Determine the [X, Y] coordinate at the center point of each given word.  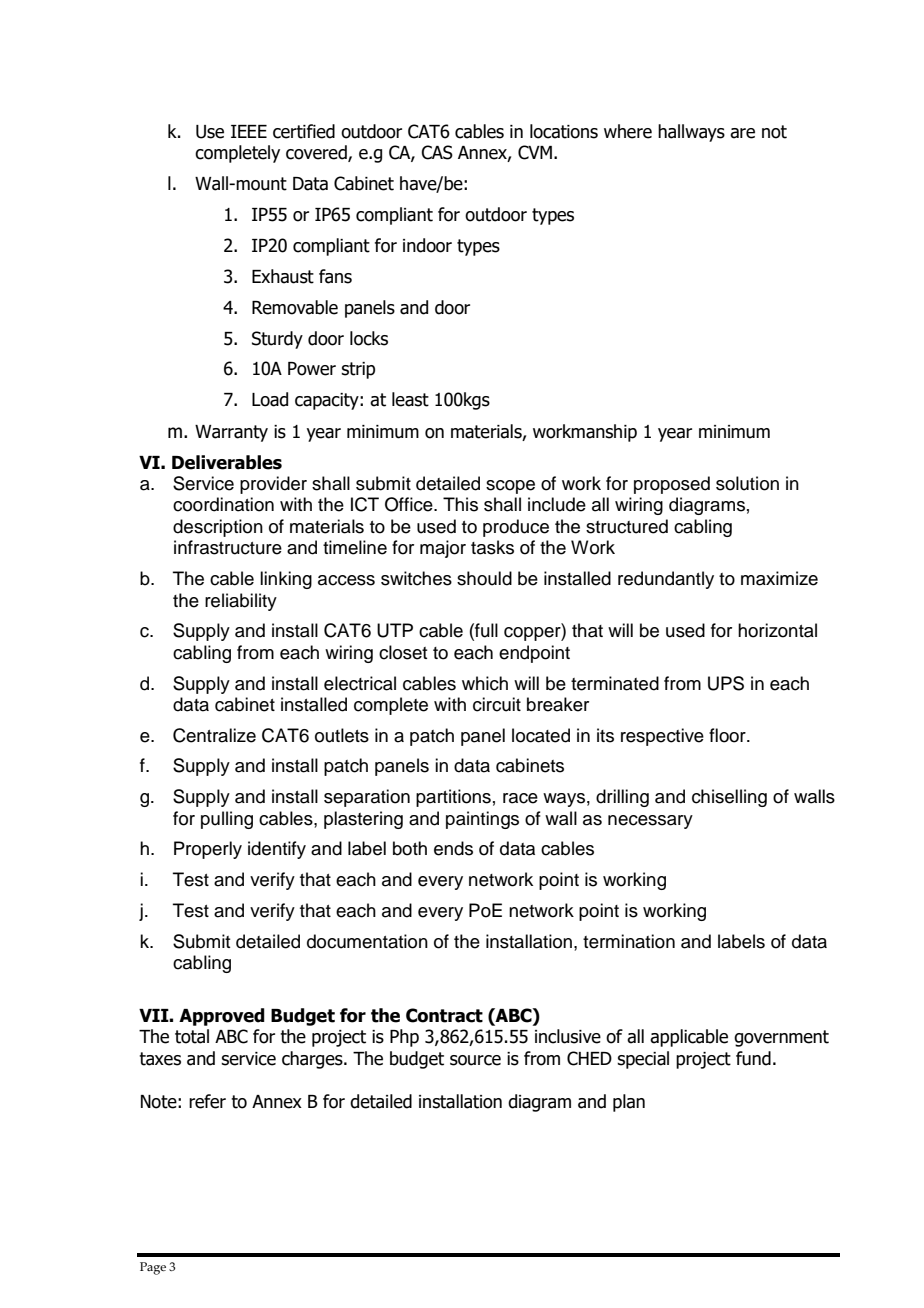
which [485, 683]
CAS [437, 152]
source [475, 1060]
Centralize [214, 735]
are [742, 133]
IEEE [249, 131]
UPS [726, 683]
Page [153, 1268]
